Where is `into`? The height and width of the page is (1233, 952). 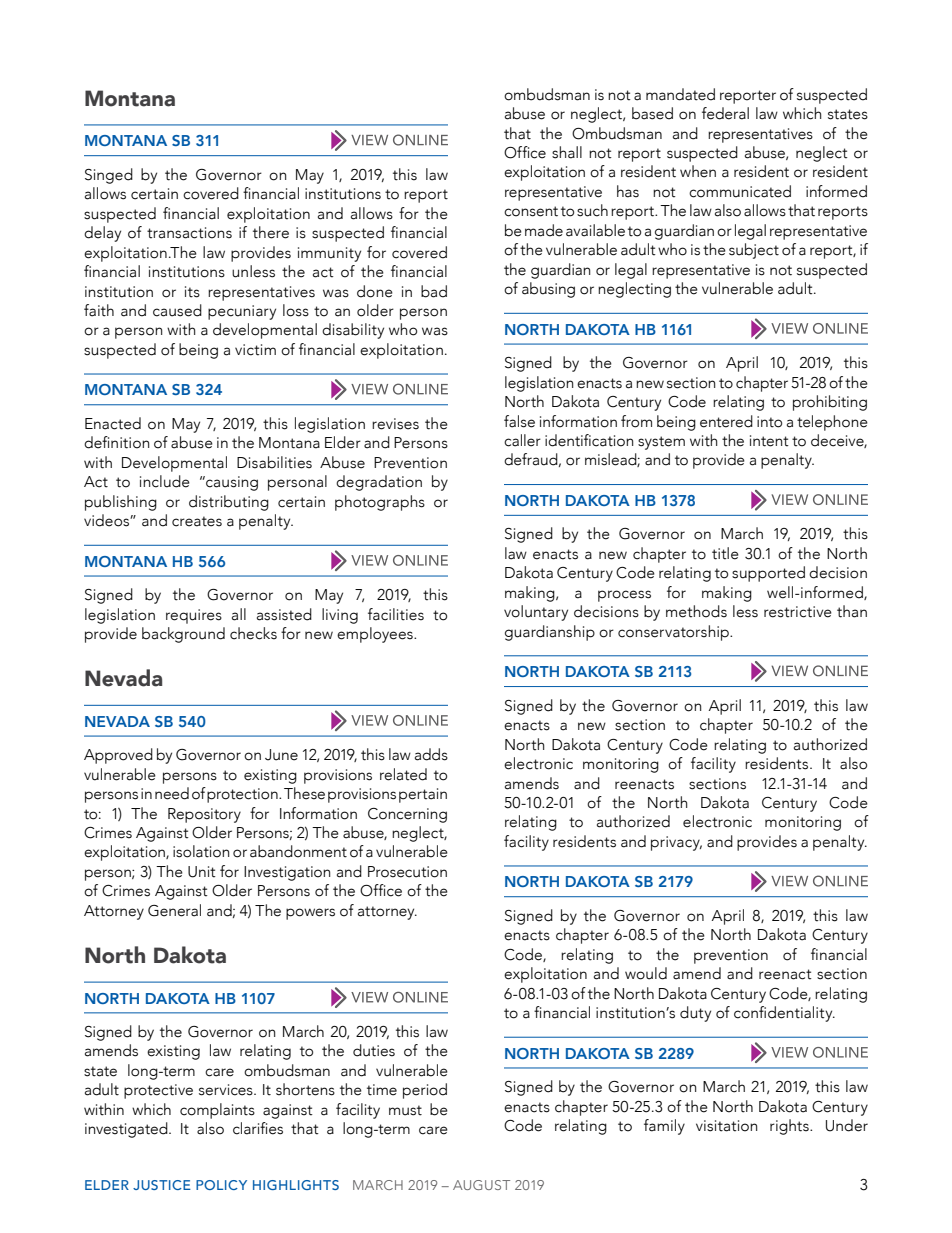
into is located at coordinates (769, 422).
